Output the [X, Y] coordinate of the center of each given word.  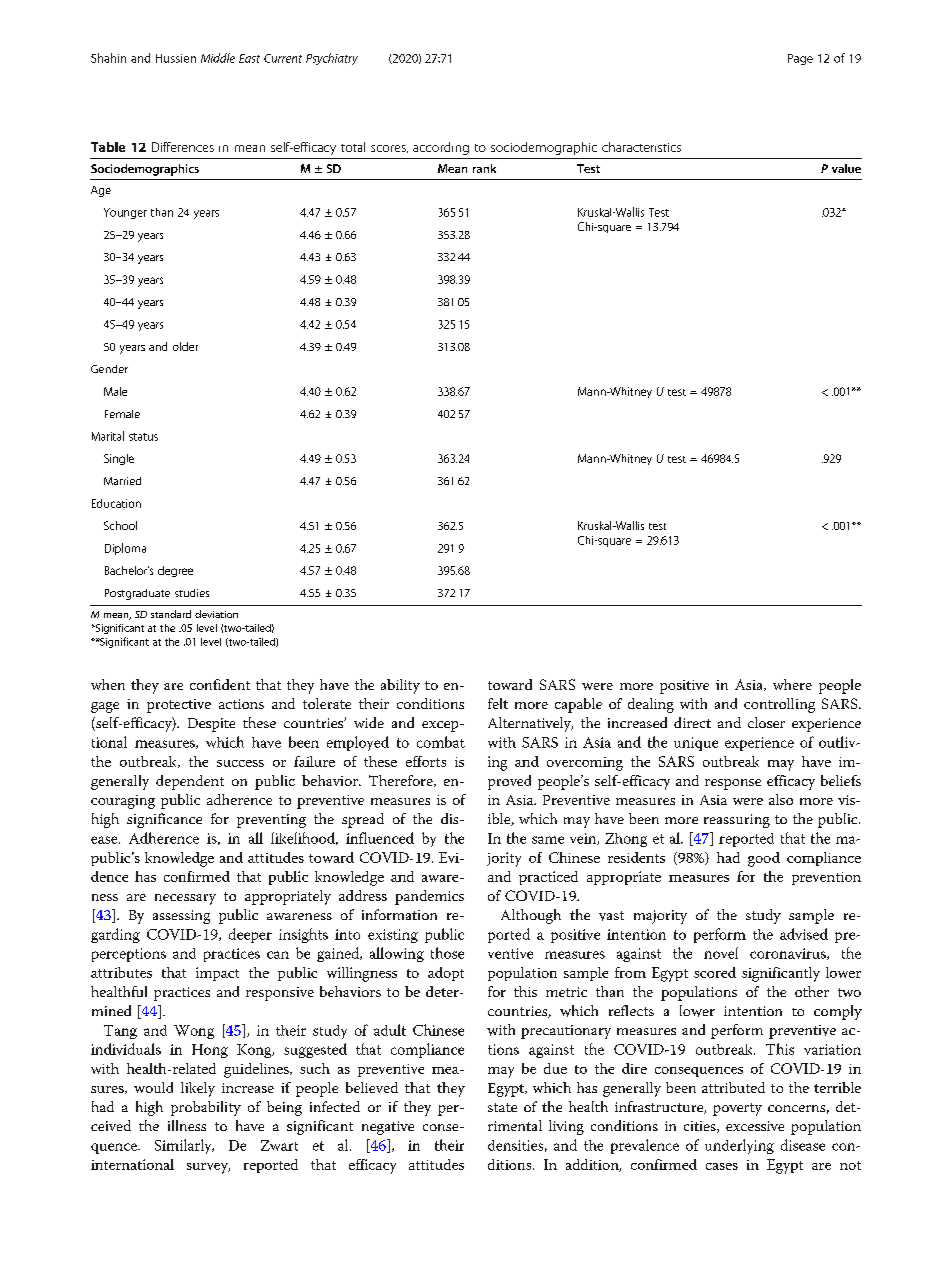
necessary [185, 899]
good [764, 859]
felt [498, 703]
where [792, 684]
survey [208, 1168]
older [185, 346]
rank [484, 168]
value [846, 168]
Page [800, 59]
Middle [218, 58]
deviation [216, 614]
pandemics [429, 897]
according [441, 148]
